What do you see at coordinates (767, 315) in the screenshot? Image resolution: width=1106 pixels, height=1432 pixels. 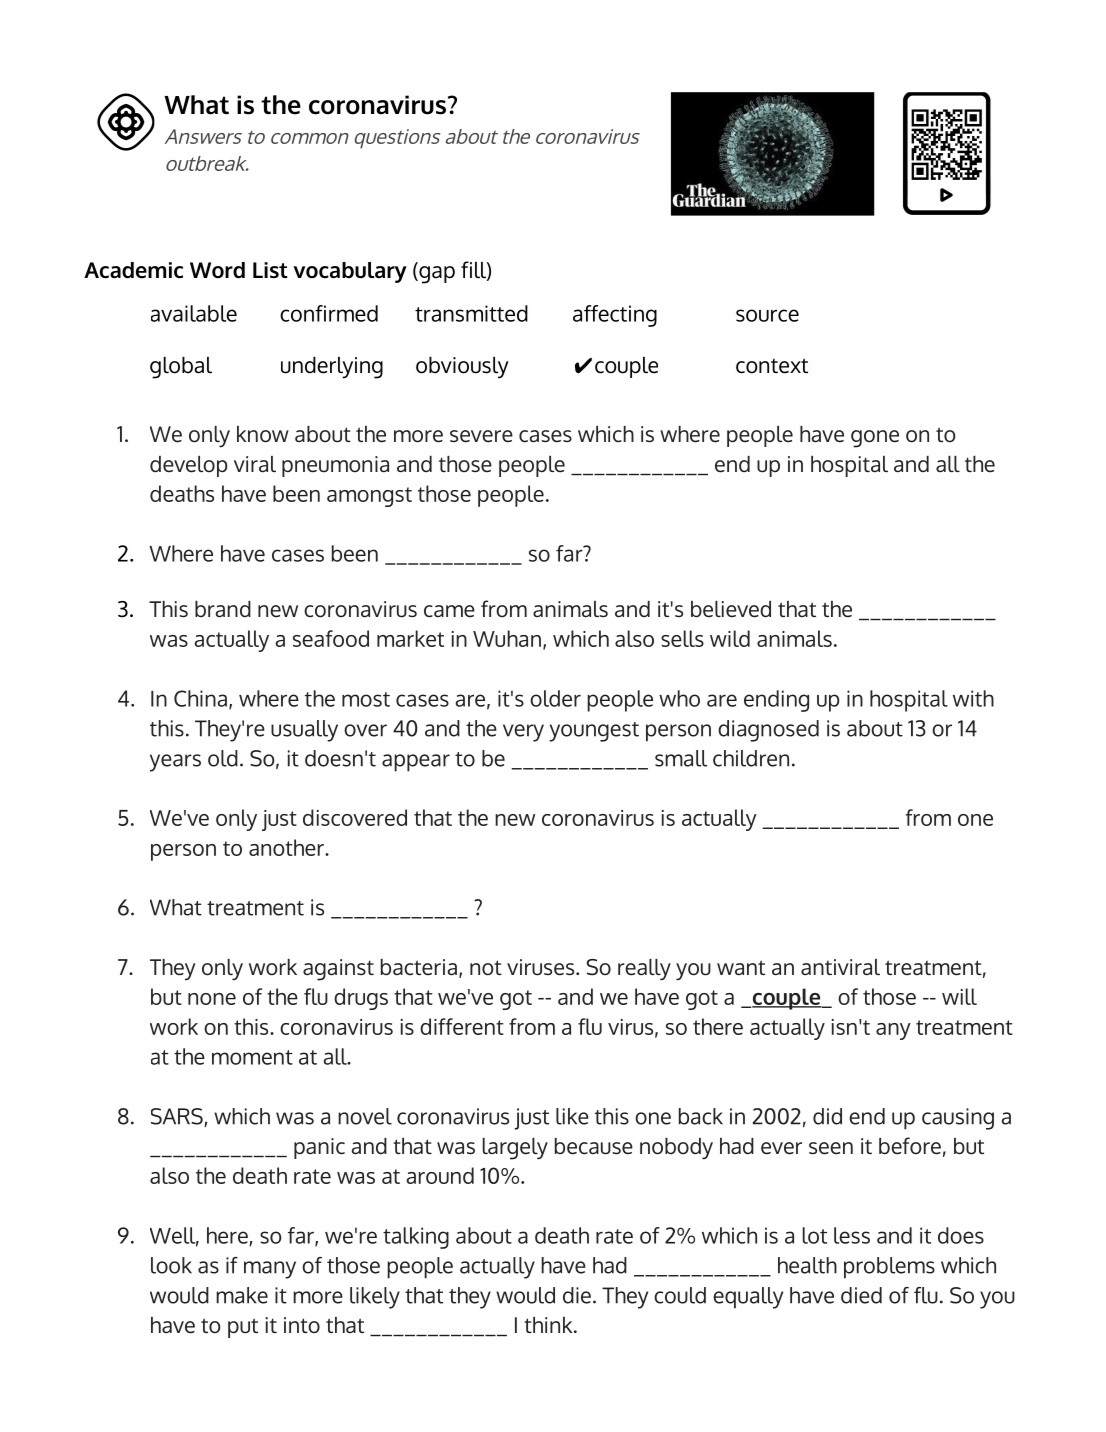 I see `source` at bounding box center [767, 315].
